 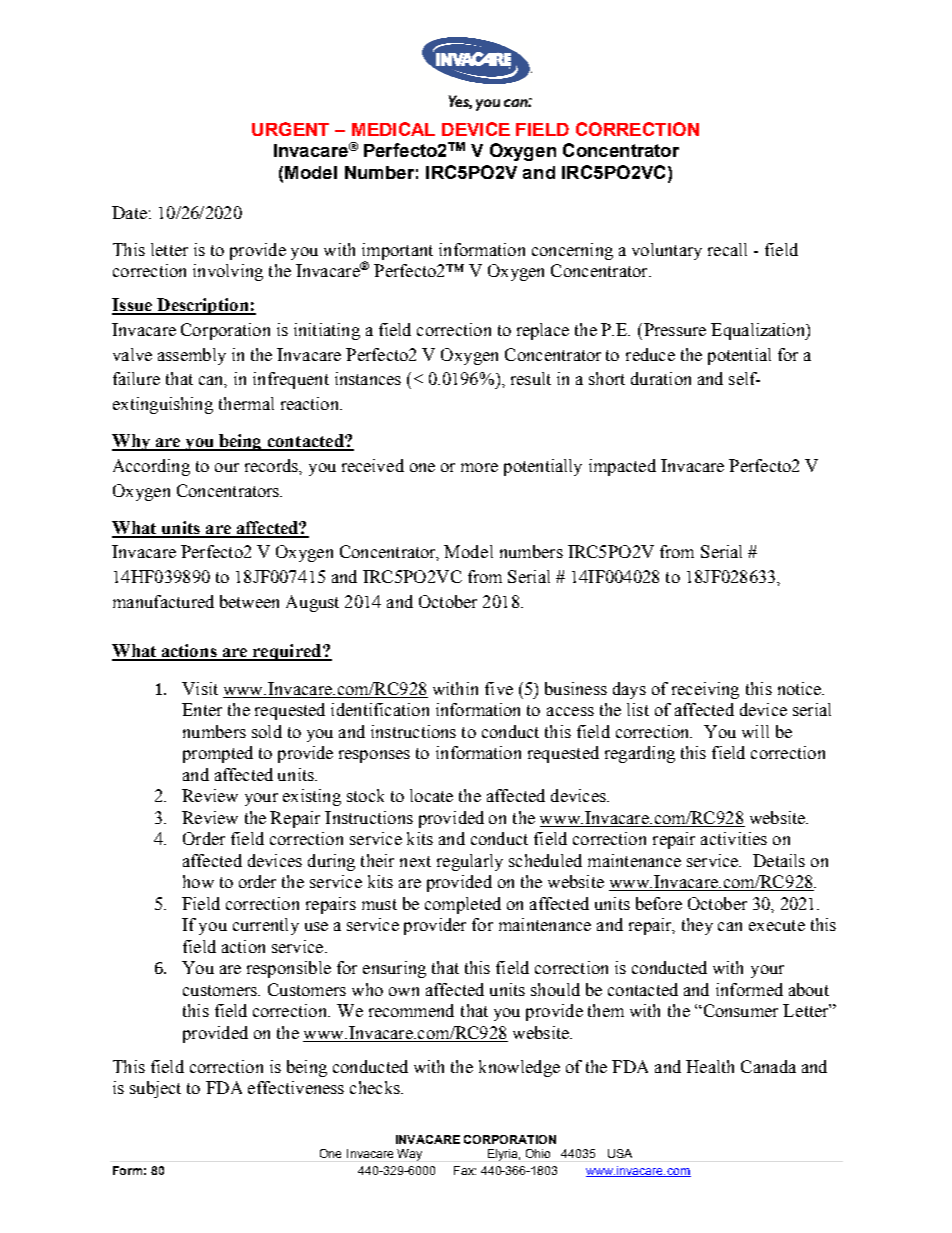 I want to click on activities, so click(x=734, y=838).
